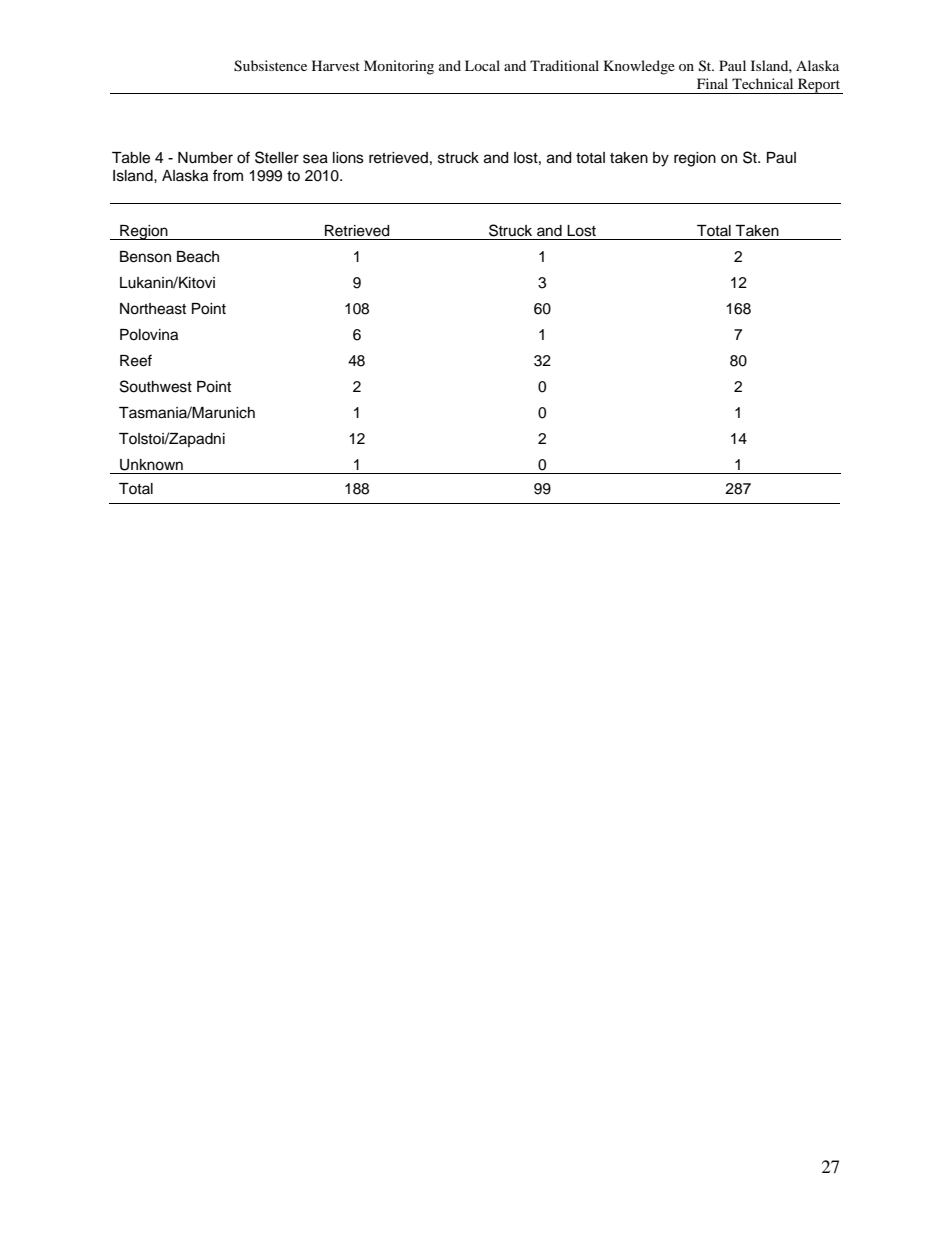 This screenshot has height=1233, width=952. What do you see at coordinates (228, 175) in the screenshot?
I see `from` at bounding box center [228, 175].
